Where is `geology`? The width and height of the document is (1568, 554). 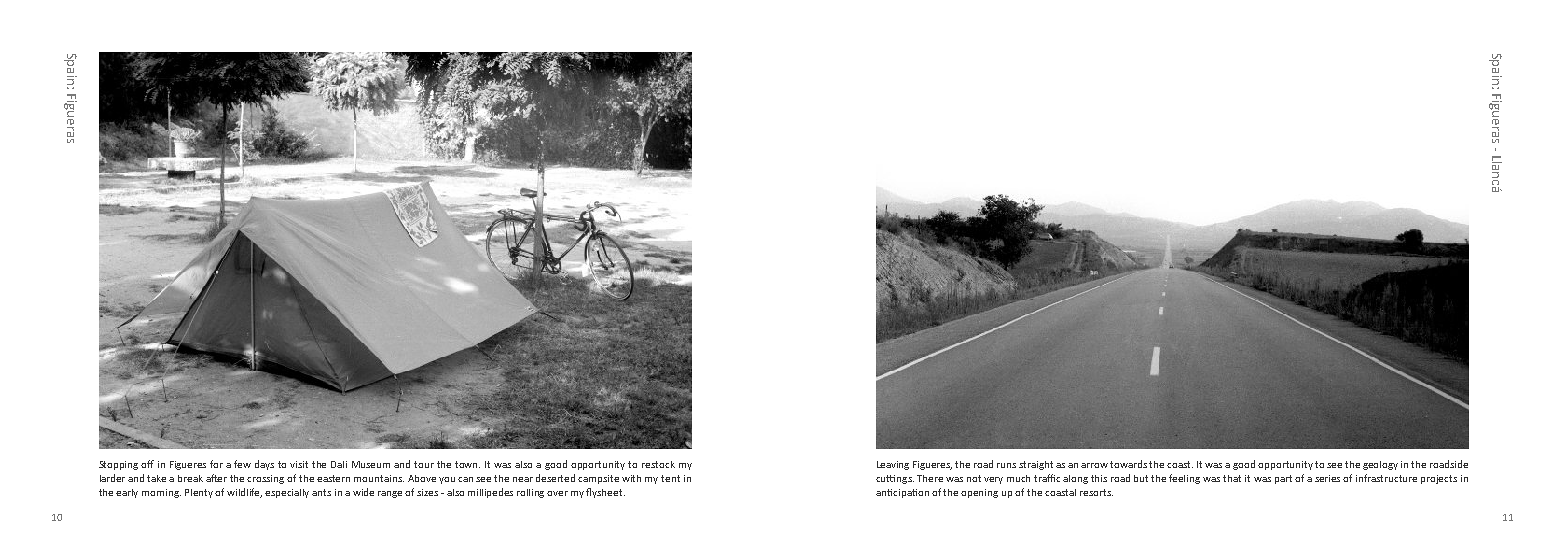
geology is located at coordinates (1380, 465).
